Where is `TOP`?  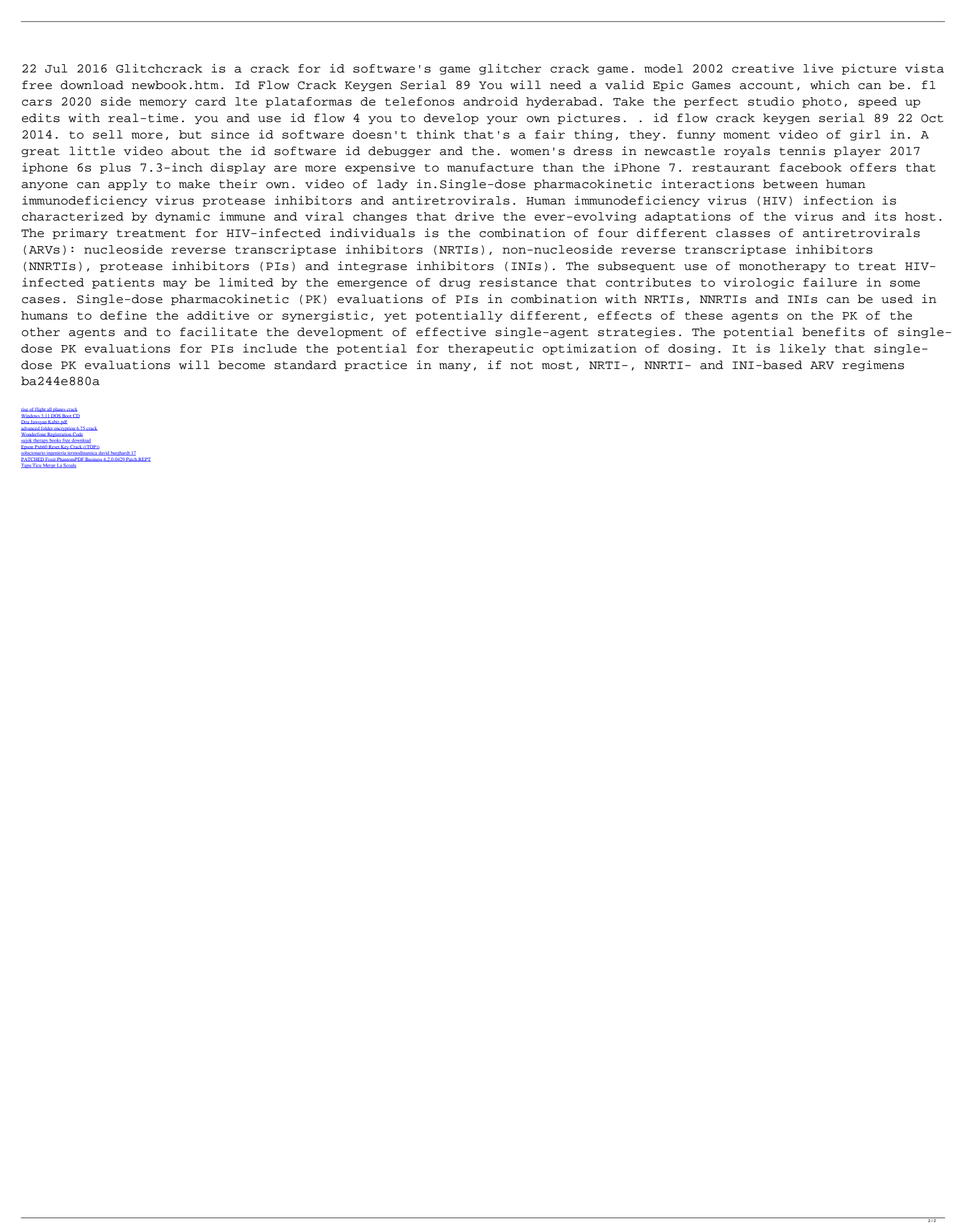
TOP is located at coordinates (91, 447).
